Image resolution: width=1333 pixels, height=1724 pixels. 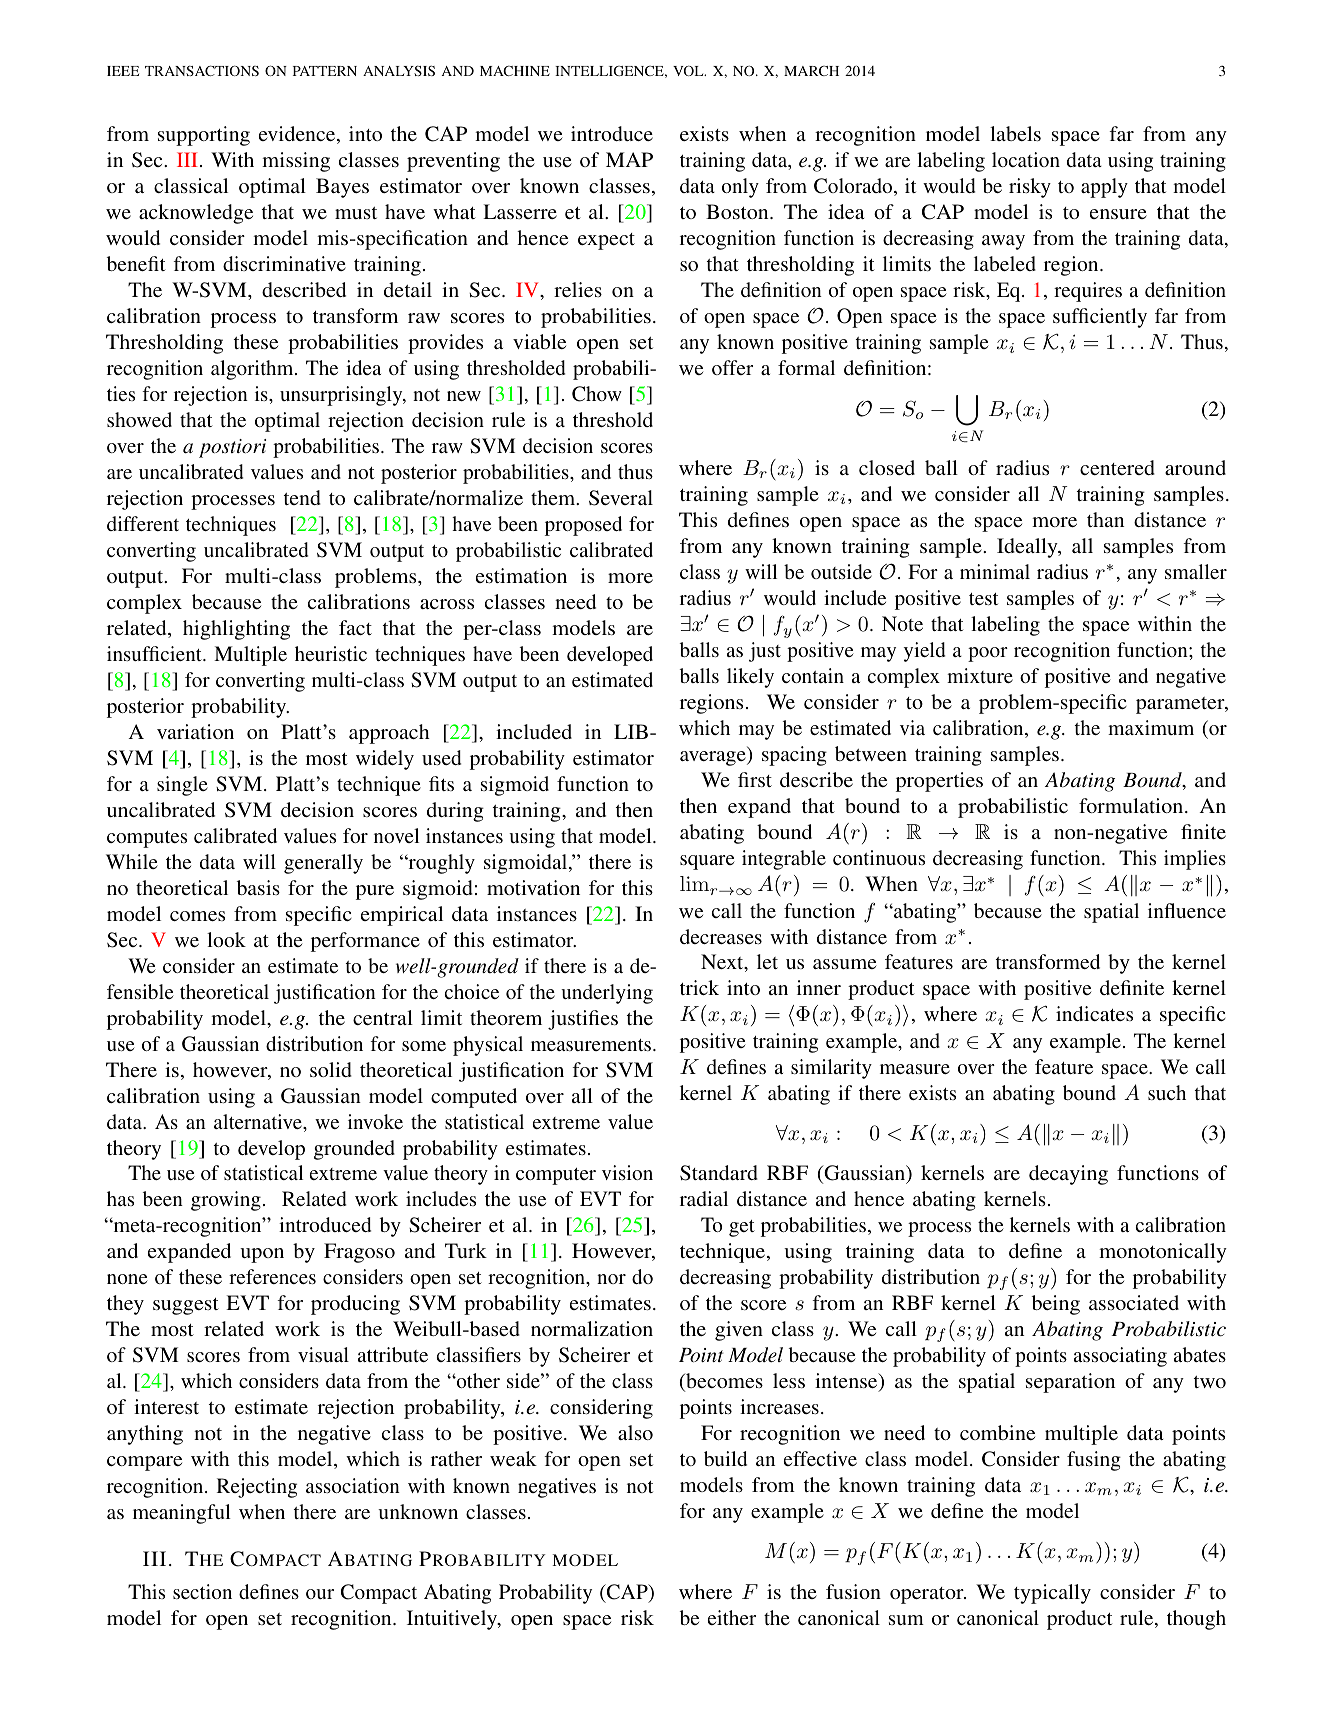 I want to click on though, so click(x=1196, y=1620).
